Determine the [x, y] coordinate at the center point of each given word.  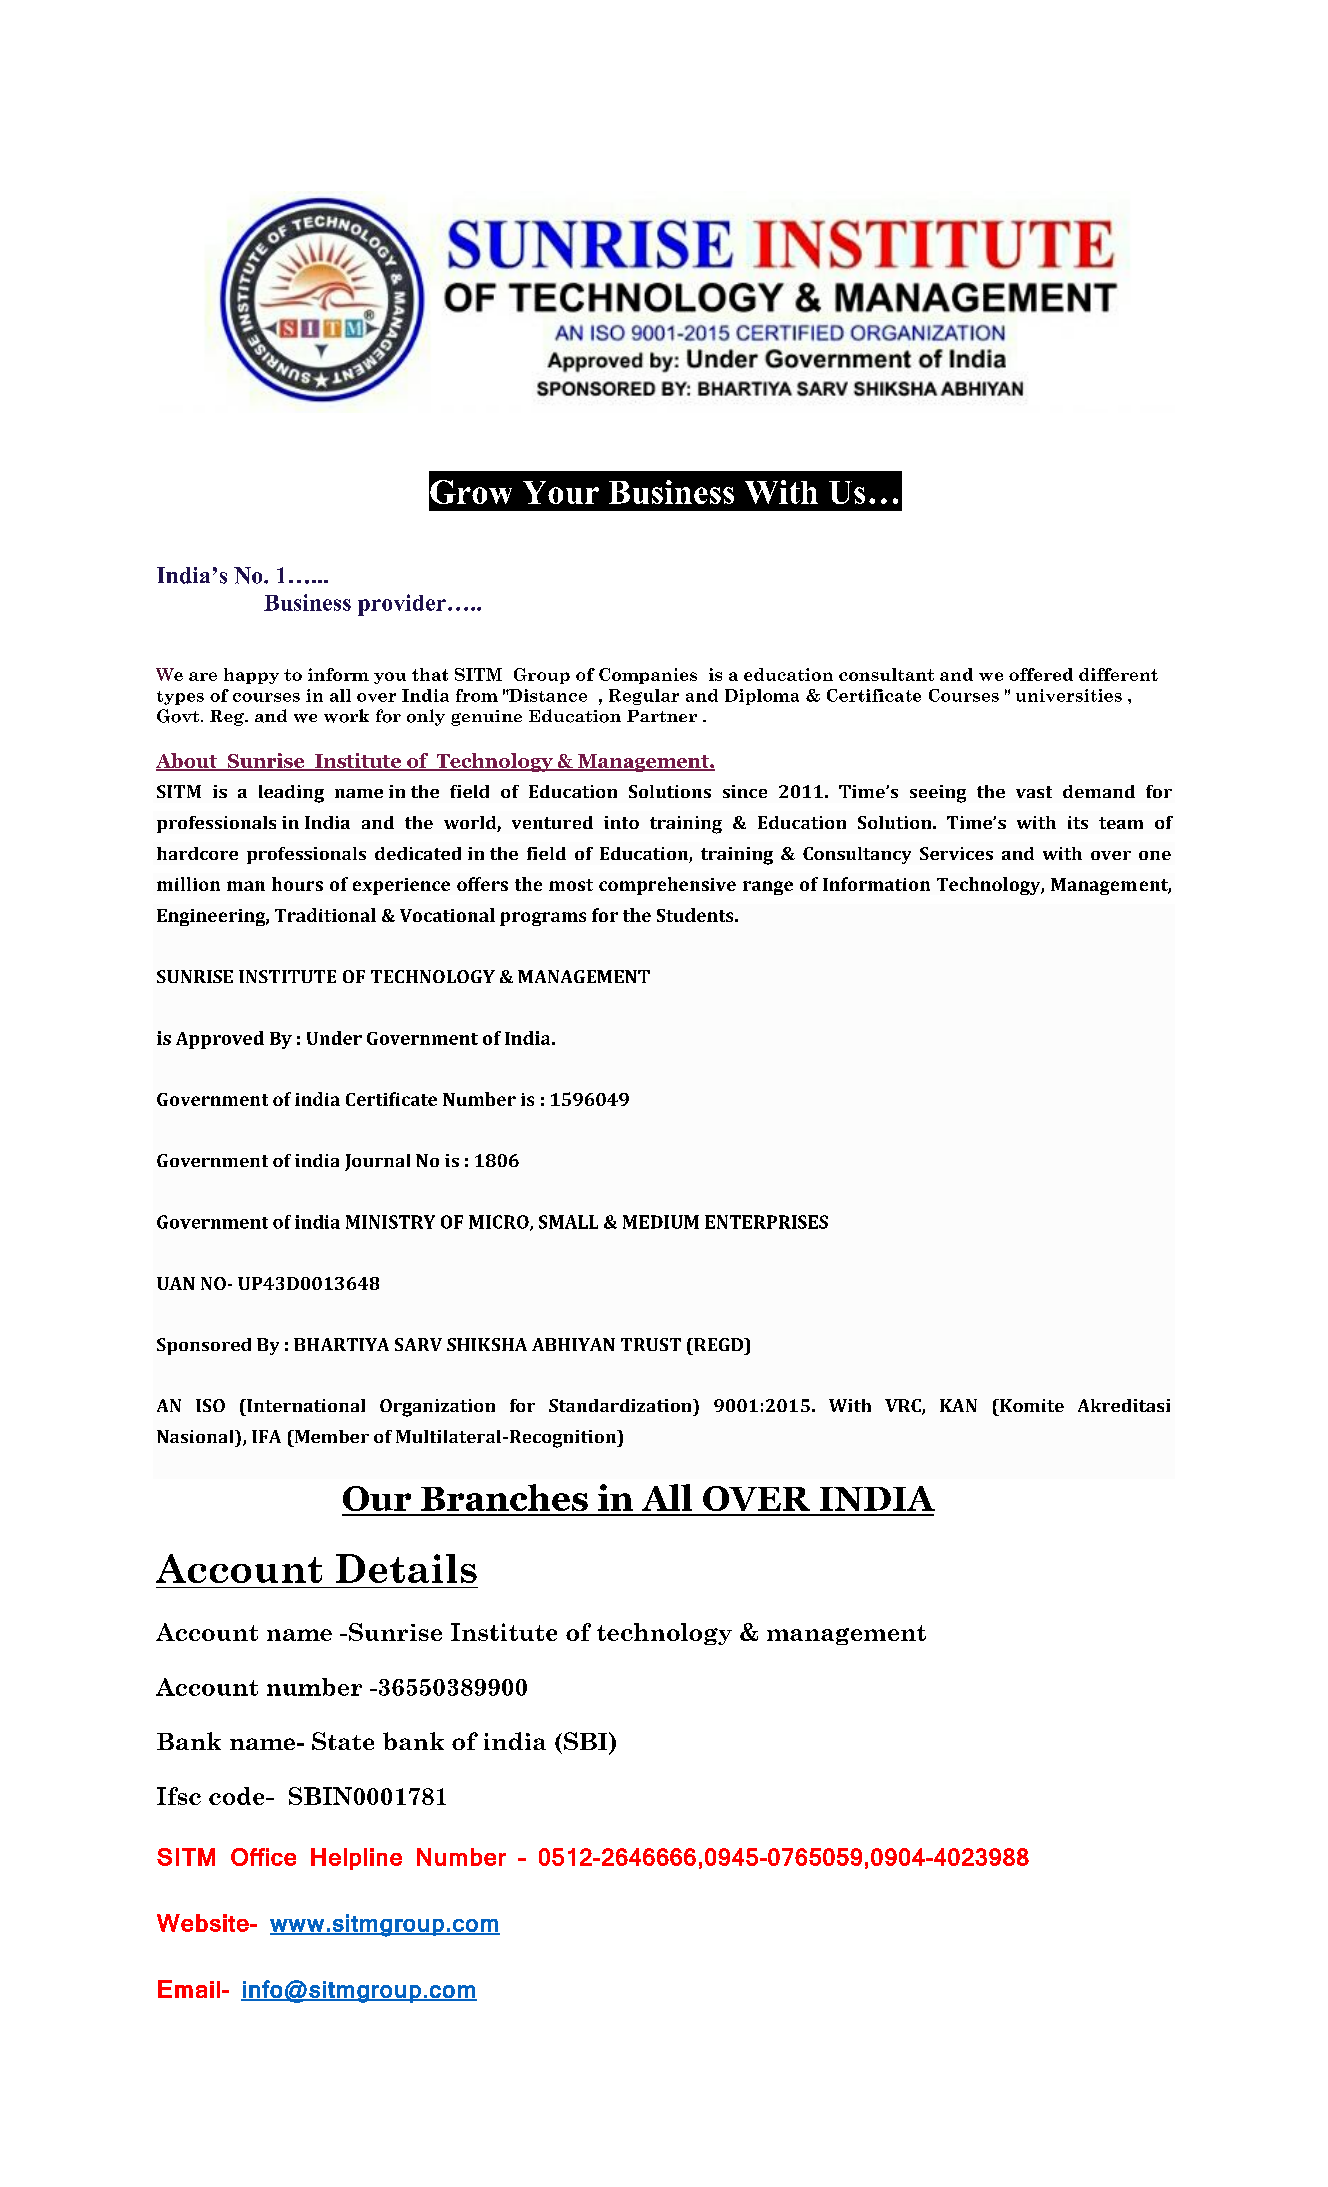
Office [263, 1857]
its [1078, 822]
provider [402, 605]
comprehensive [667, 886]
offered [1041, 674]
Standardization [621, 1405]
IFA [266, 1436]
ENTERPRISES [766, 1222]
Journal [377, 1162]
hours [297, 884]
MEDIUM [661, 1222]
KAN [958, 1405]
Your [561, 492]
